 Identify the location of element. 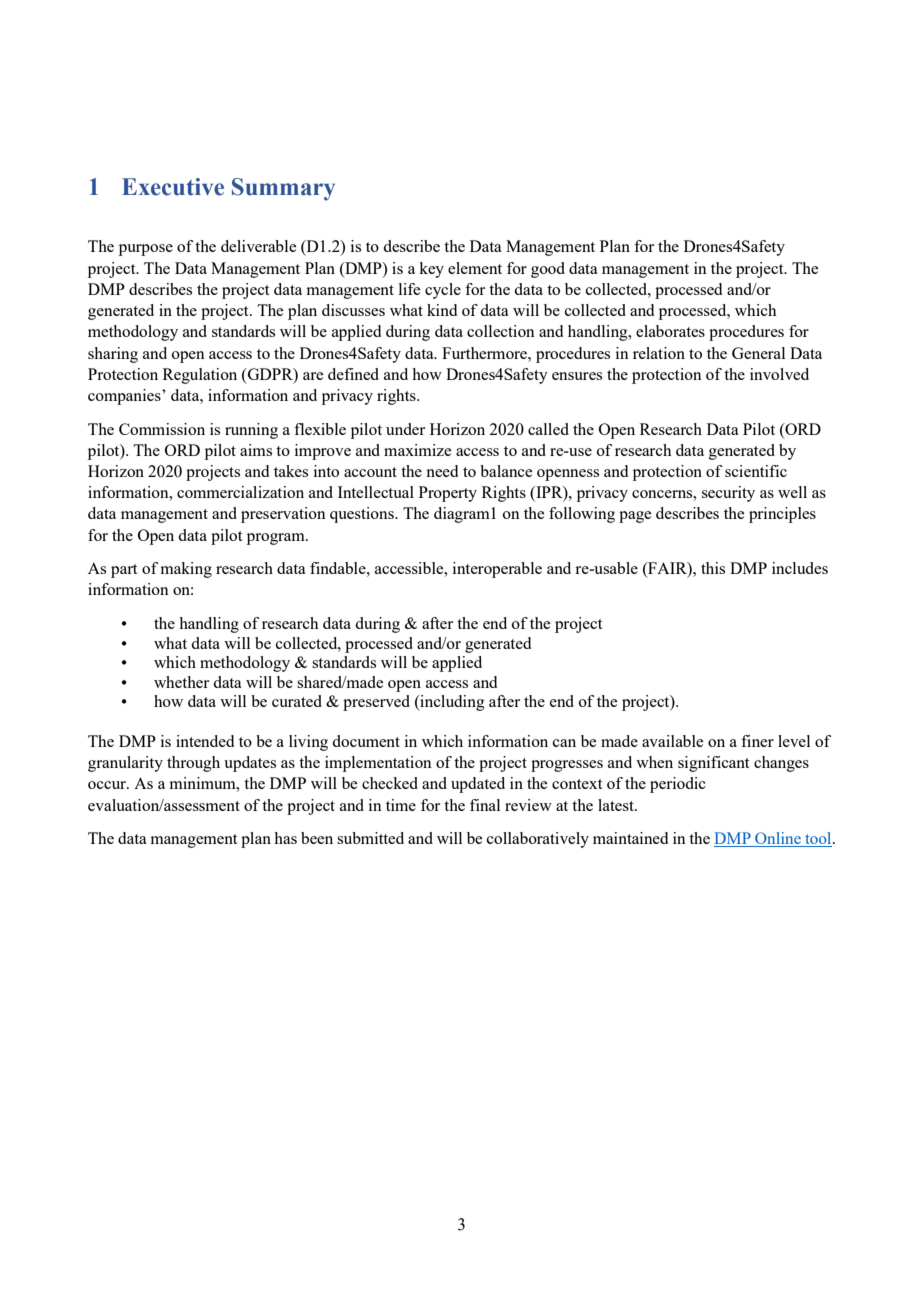
(475, 268).
